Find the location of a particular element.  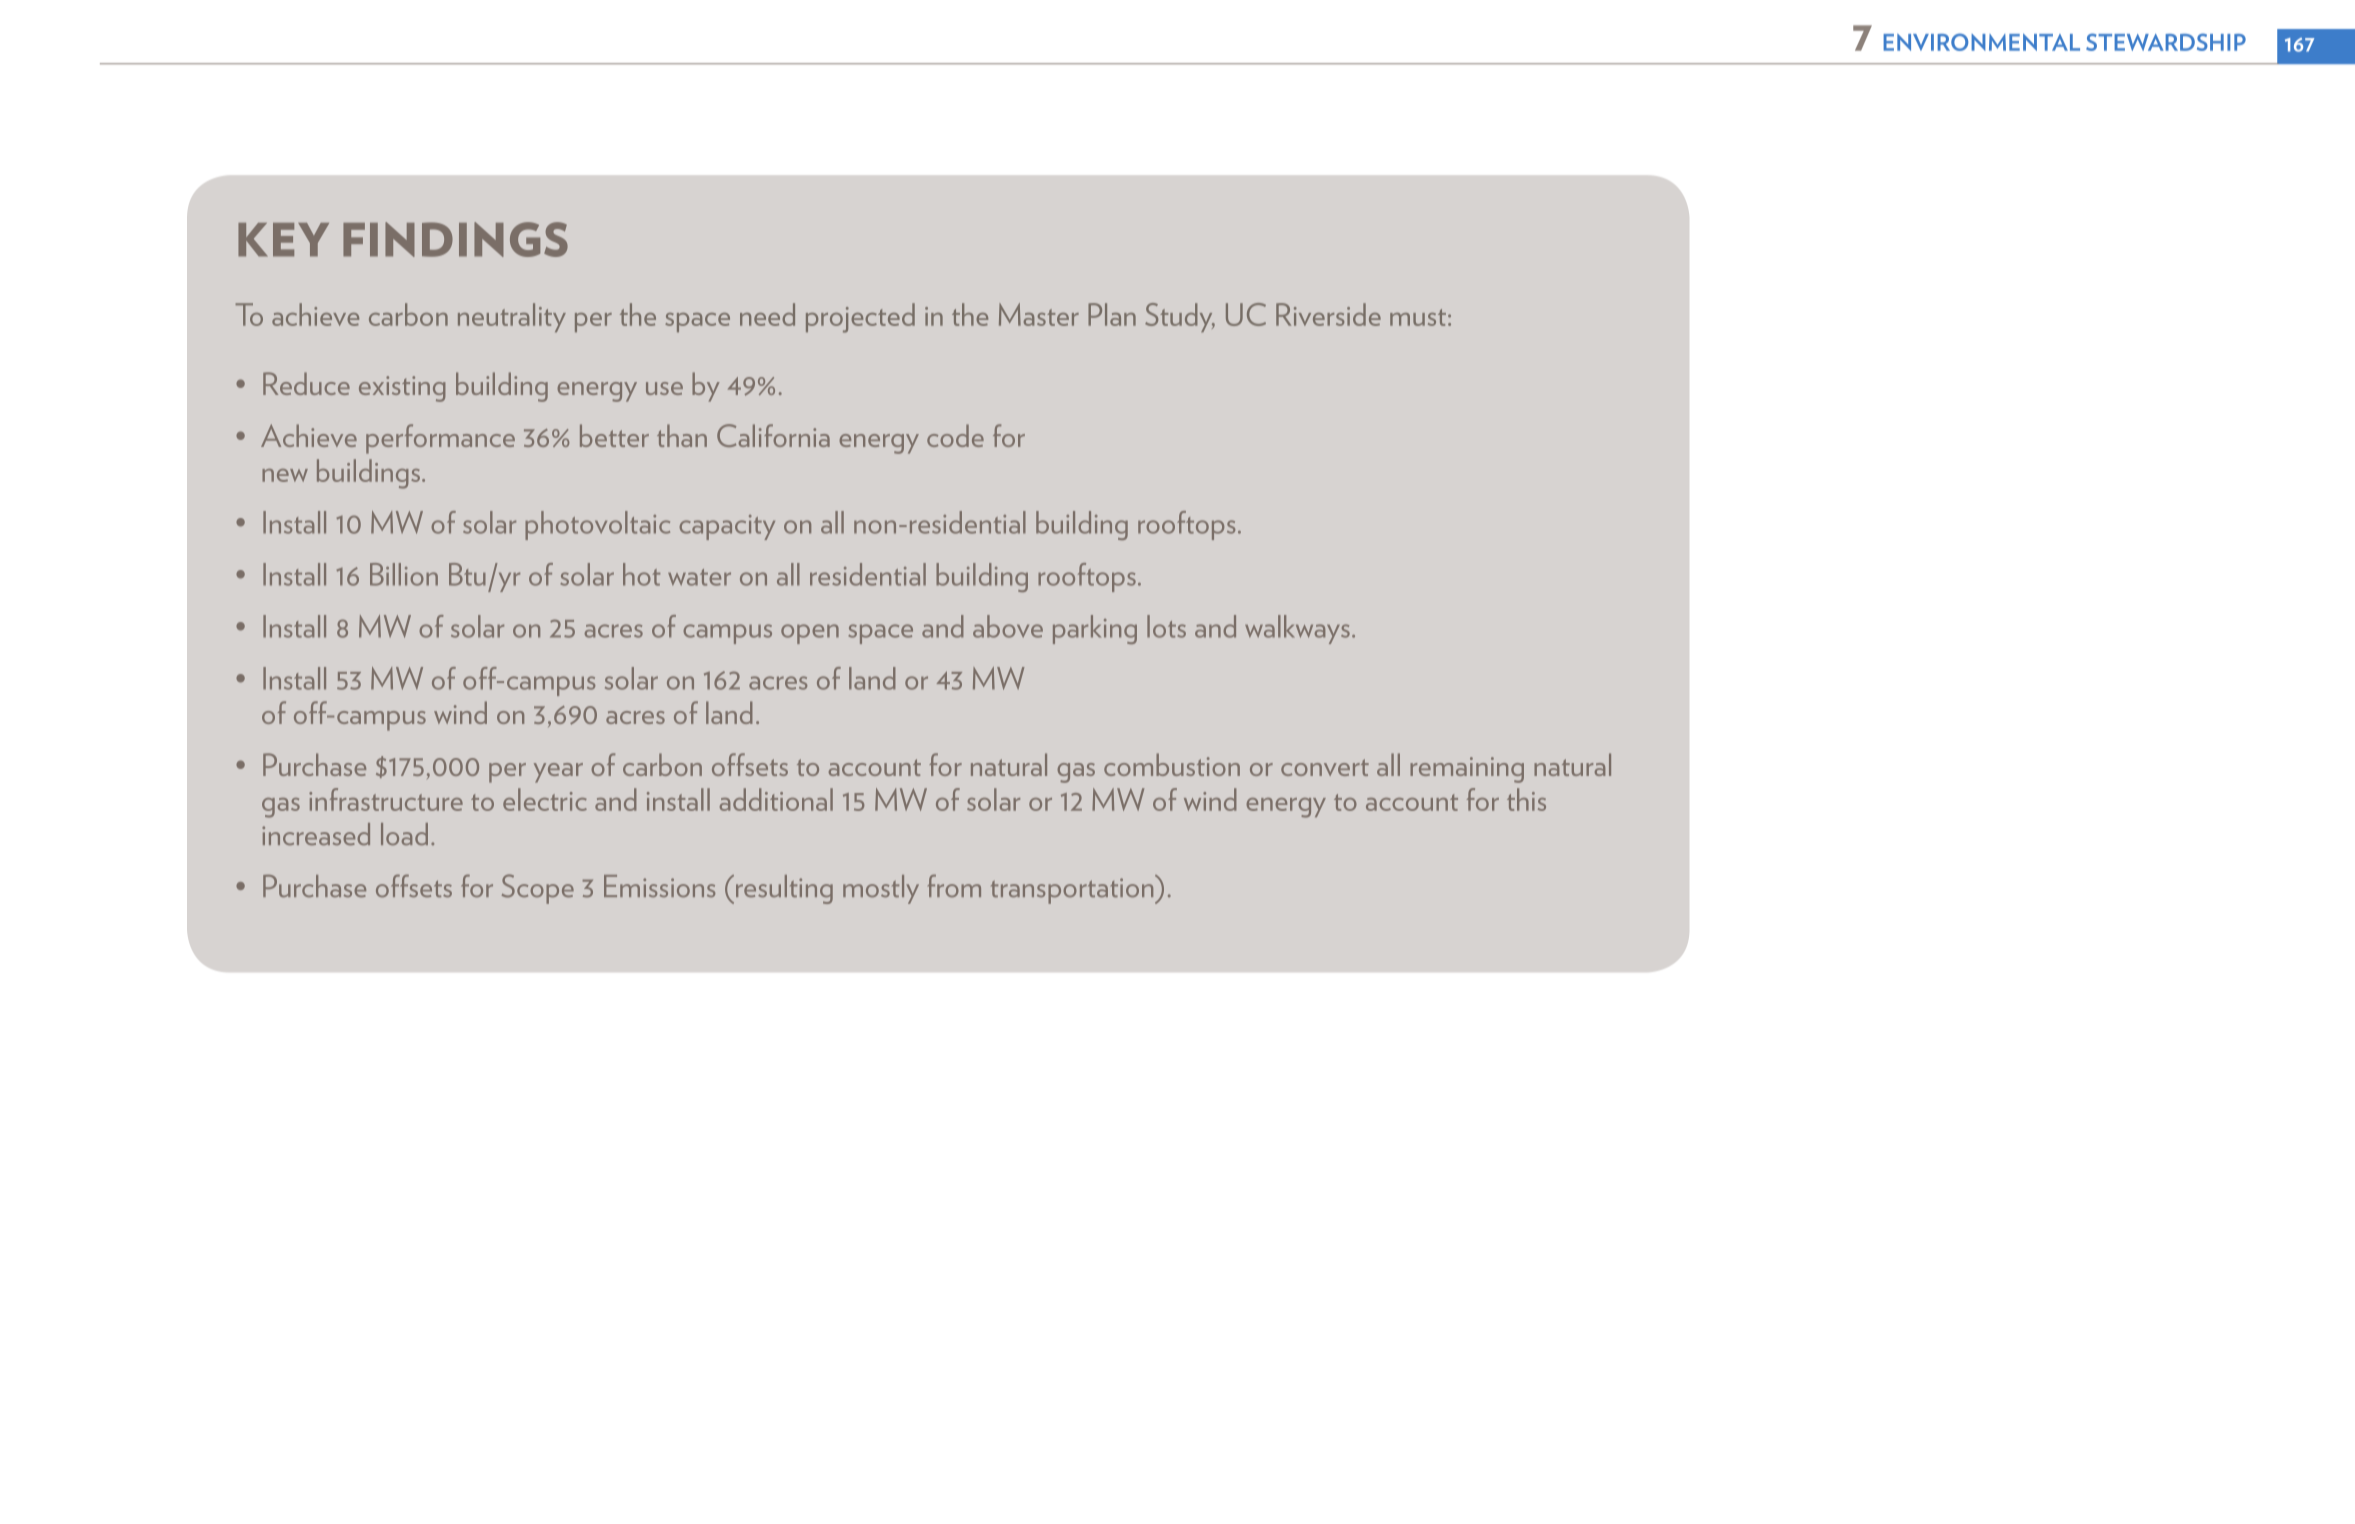

STEWARDSHIP is located at coordinates (2166, 42).
